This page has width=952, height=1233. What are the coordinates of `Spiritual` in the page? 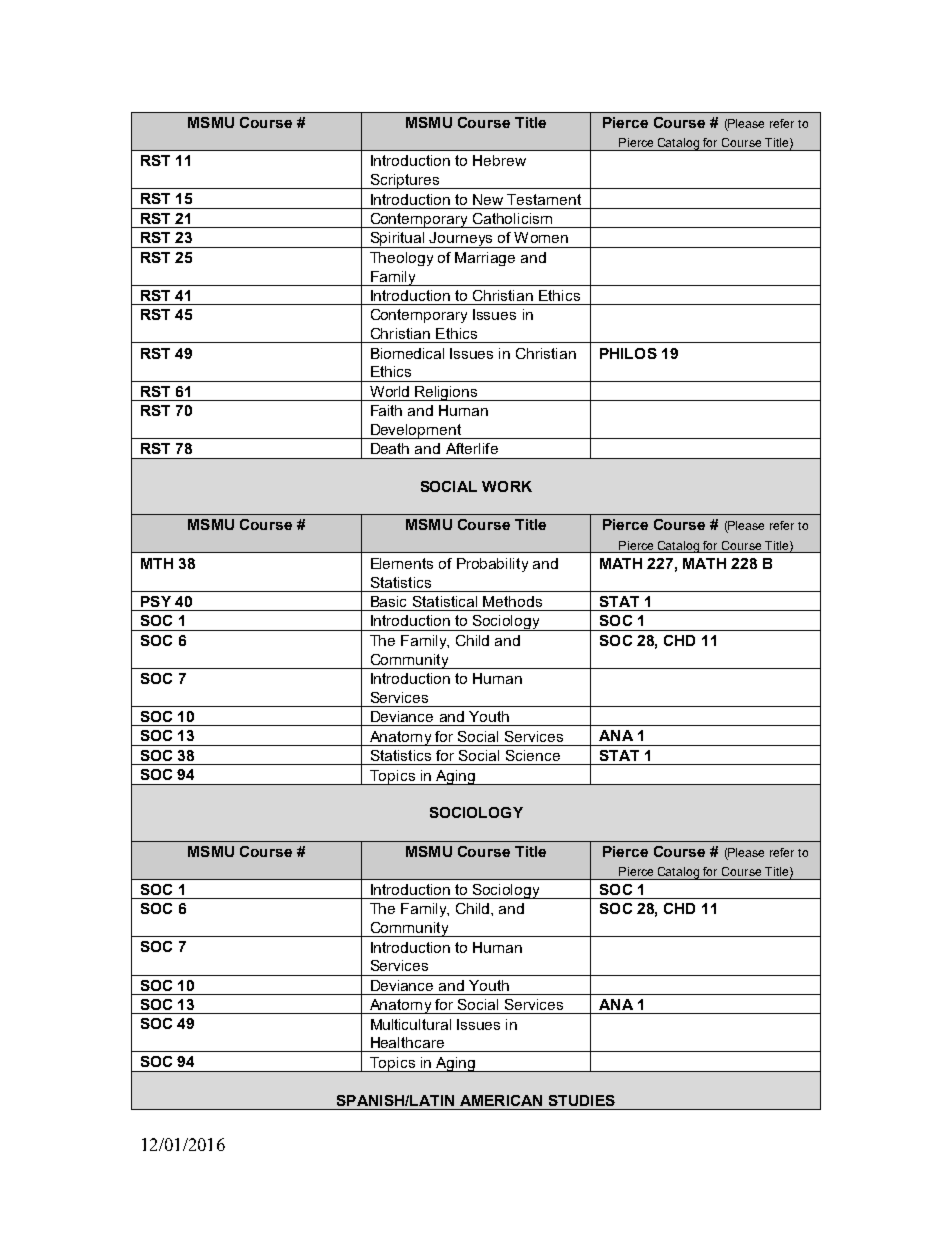 It's located at (397, 240).
